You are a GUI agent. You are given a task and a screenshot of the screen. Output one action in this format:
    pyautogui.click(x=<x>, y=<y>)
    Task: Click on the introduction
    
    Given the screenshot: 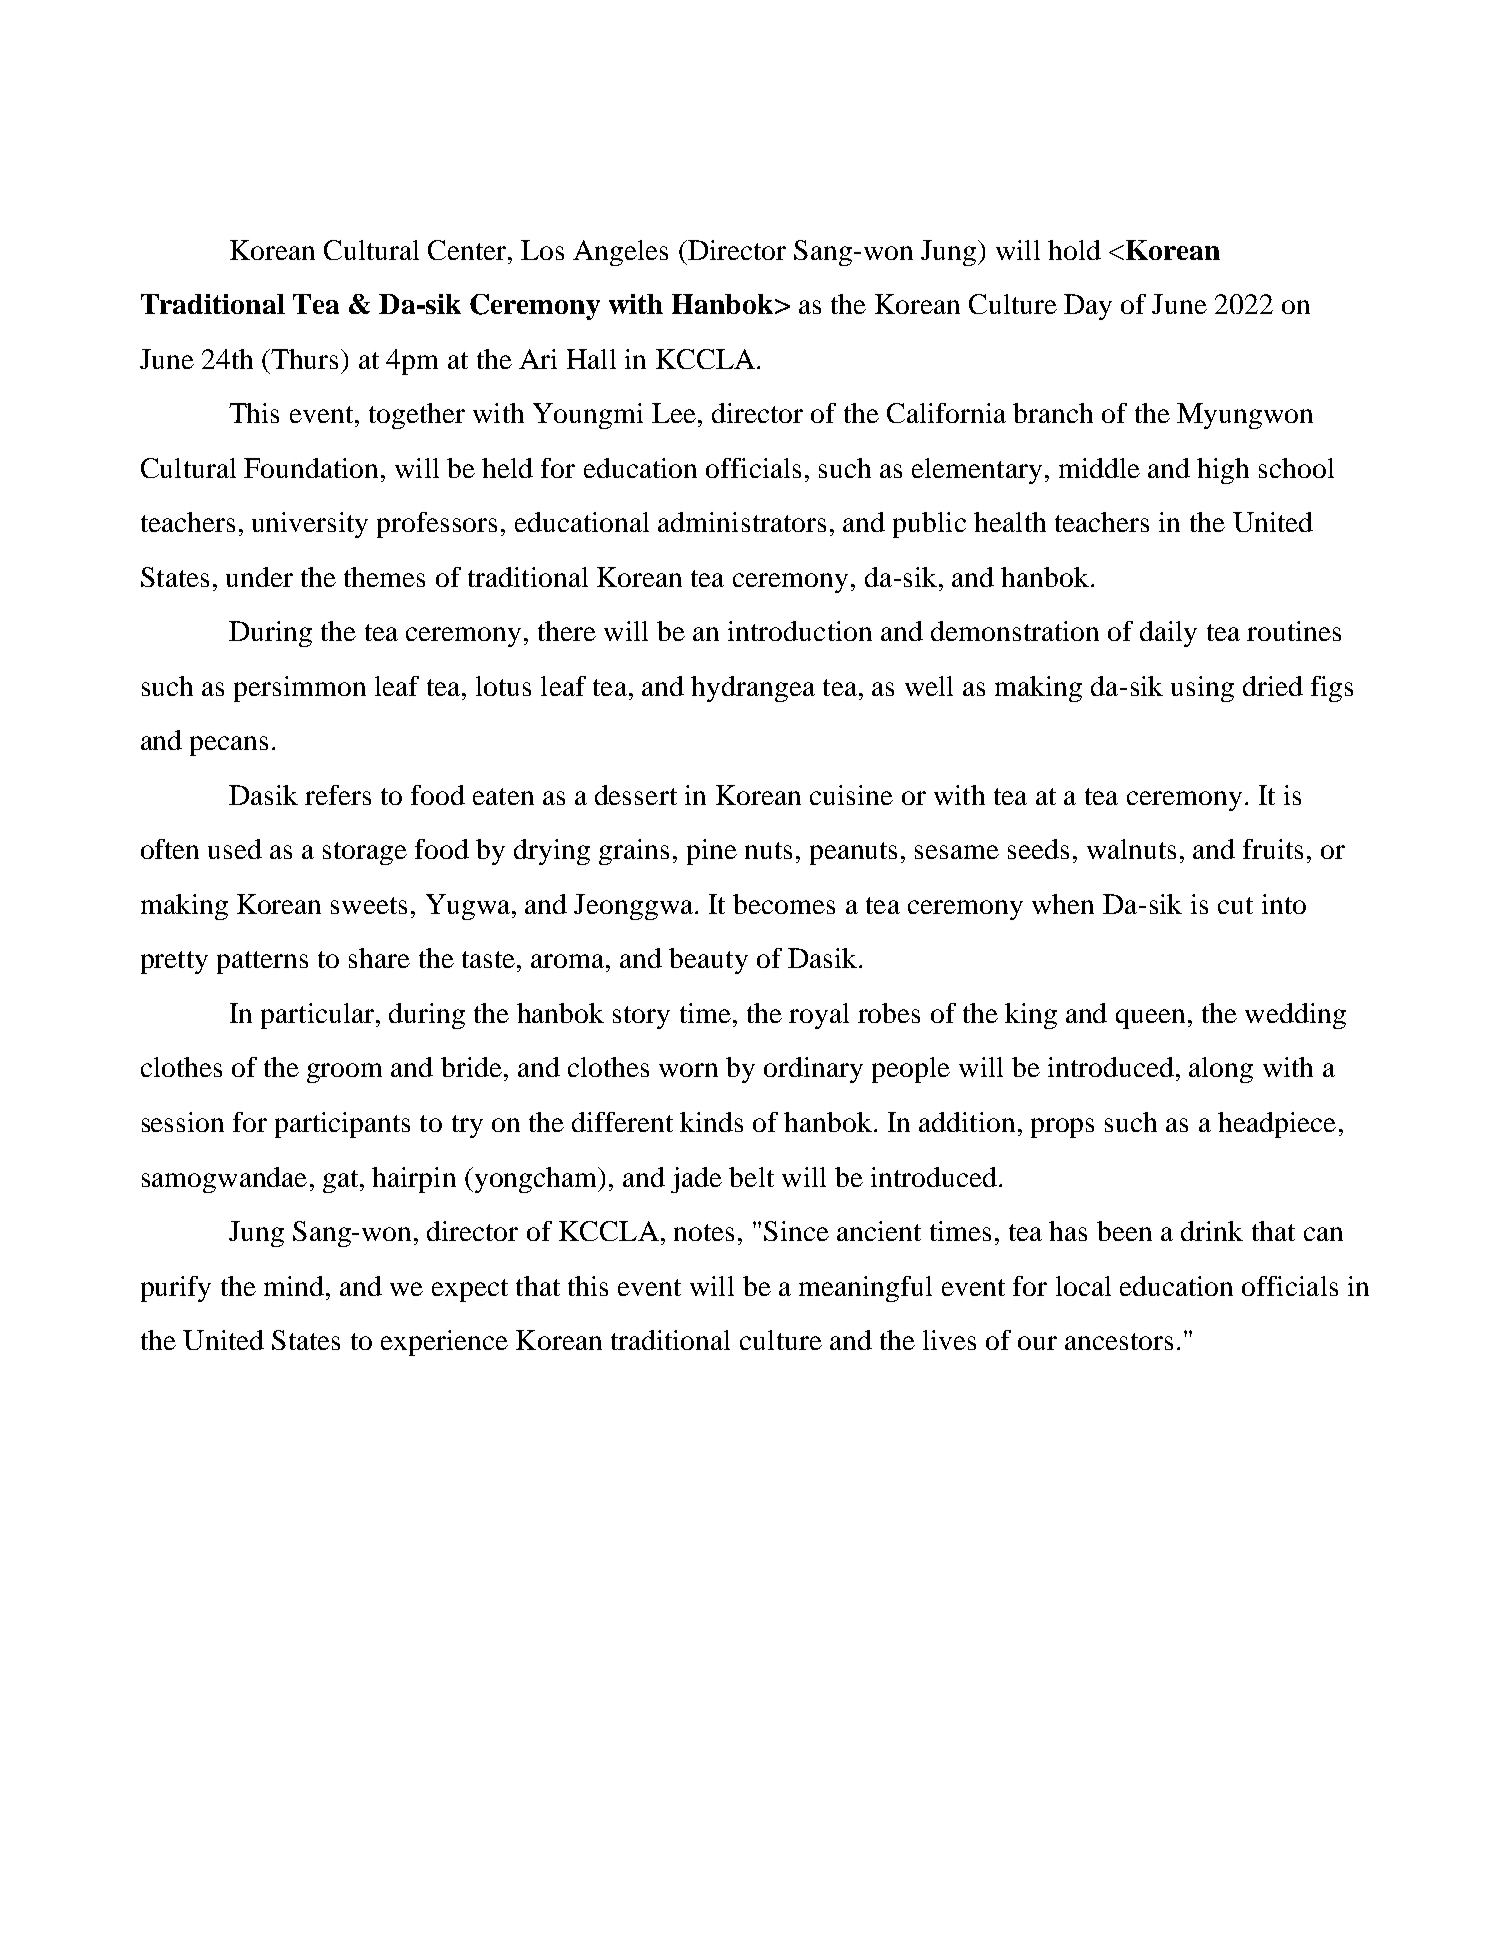 What is the action you would take?
    pyautogui.click(x=800, y=631)
